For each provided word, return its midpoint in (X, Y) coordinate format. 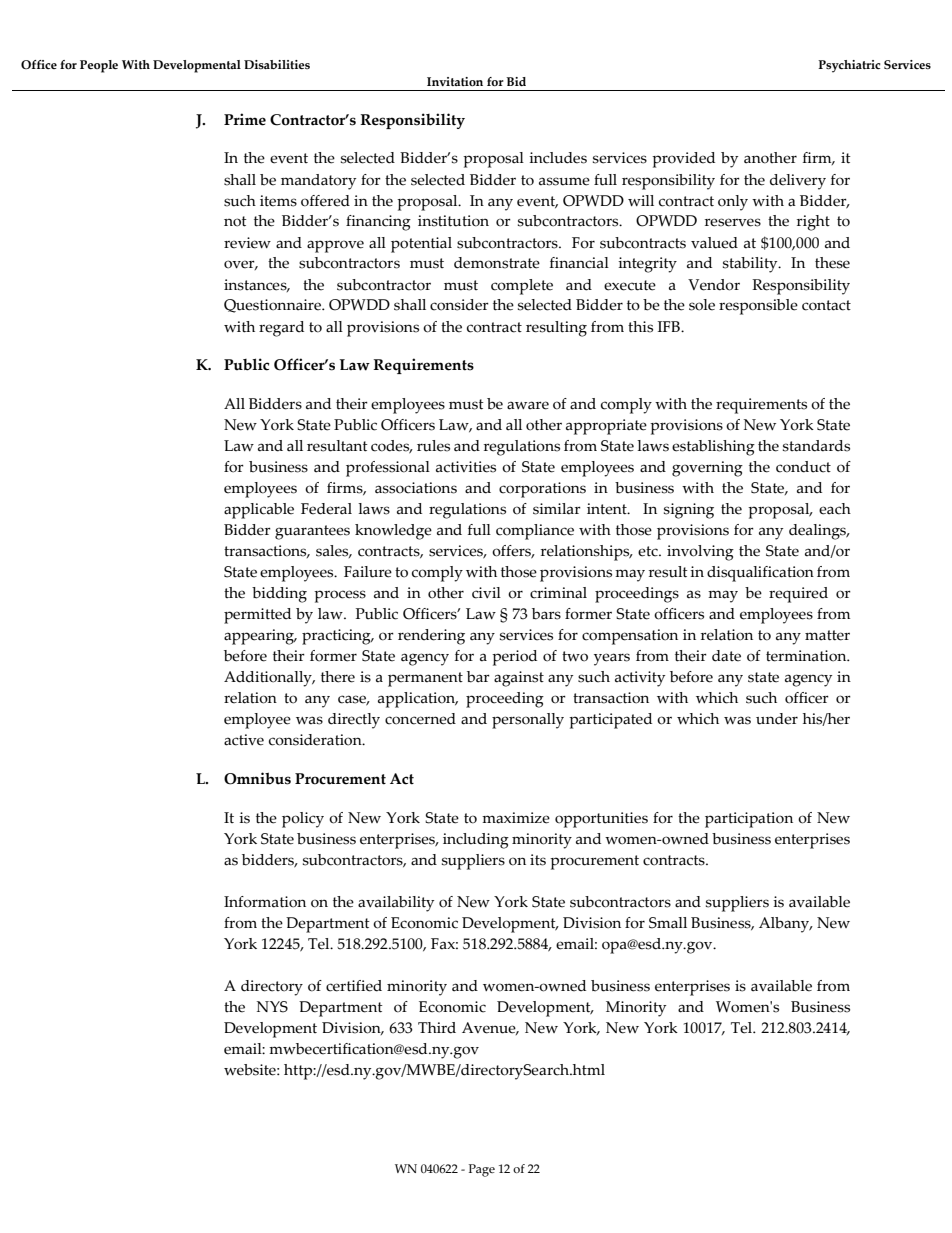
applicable (259, 511)
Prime (245, 119)
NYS (272, 1007)
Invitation (455, 81)
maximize (516, 818)
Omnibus (257, 778)
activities (466, 467)
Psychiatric (849, 66)
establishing (713, 448)
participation (749, 820)
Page (482, 1170)
